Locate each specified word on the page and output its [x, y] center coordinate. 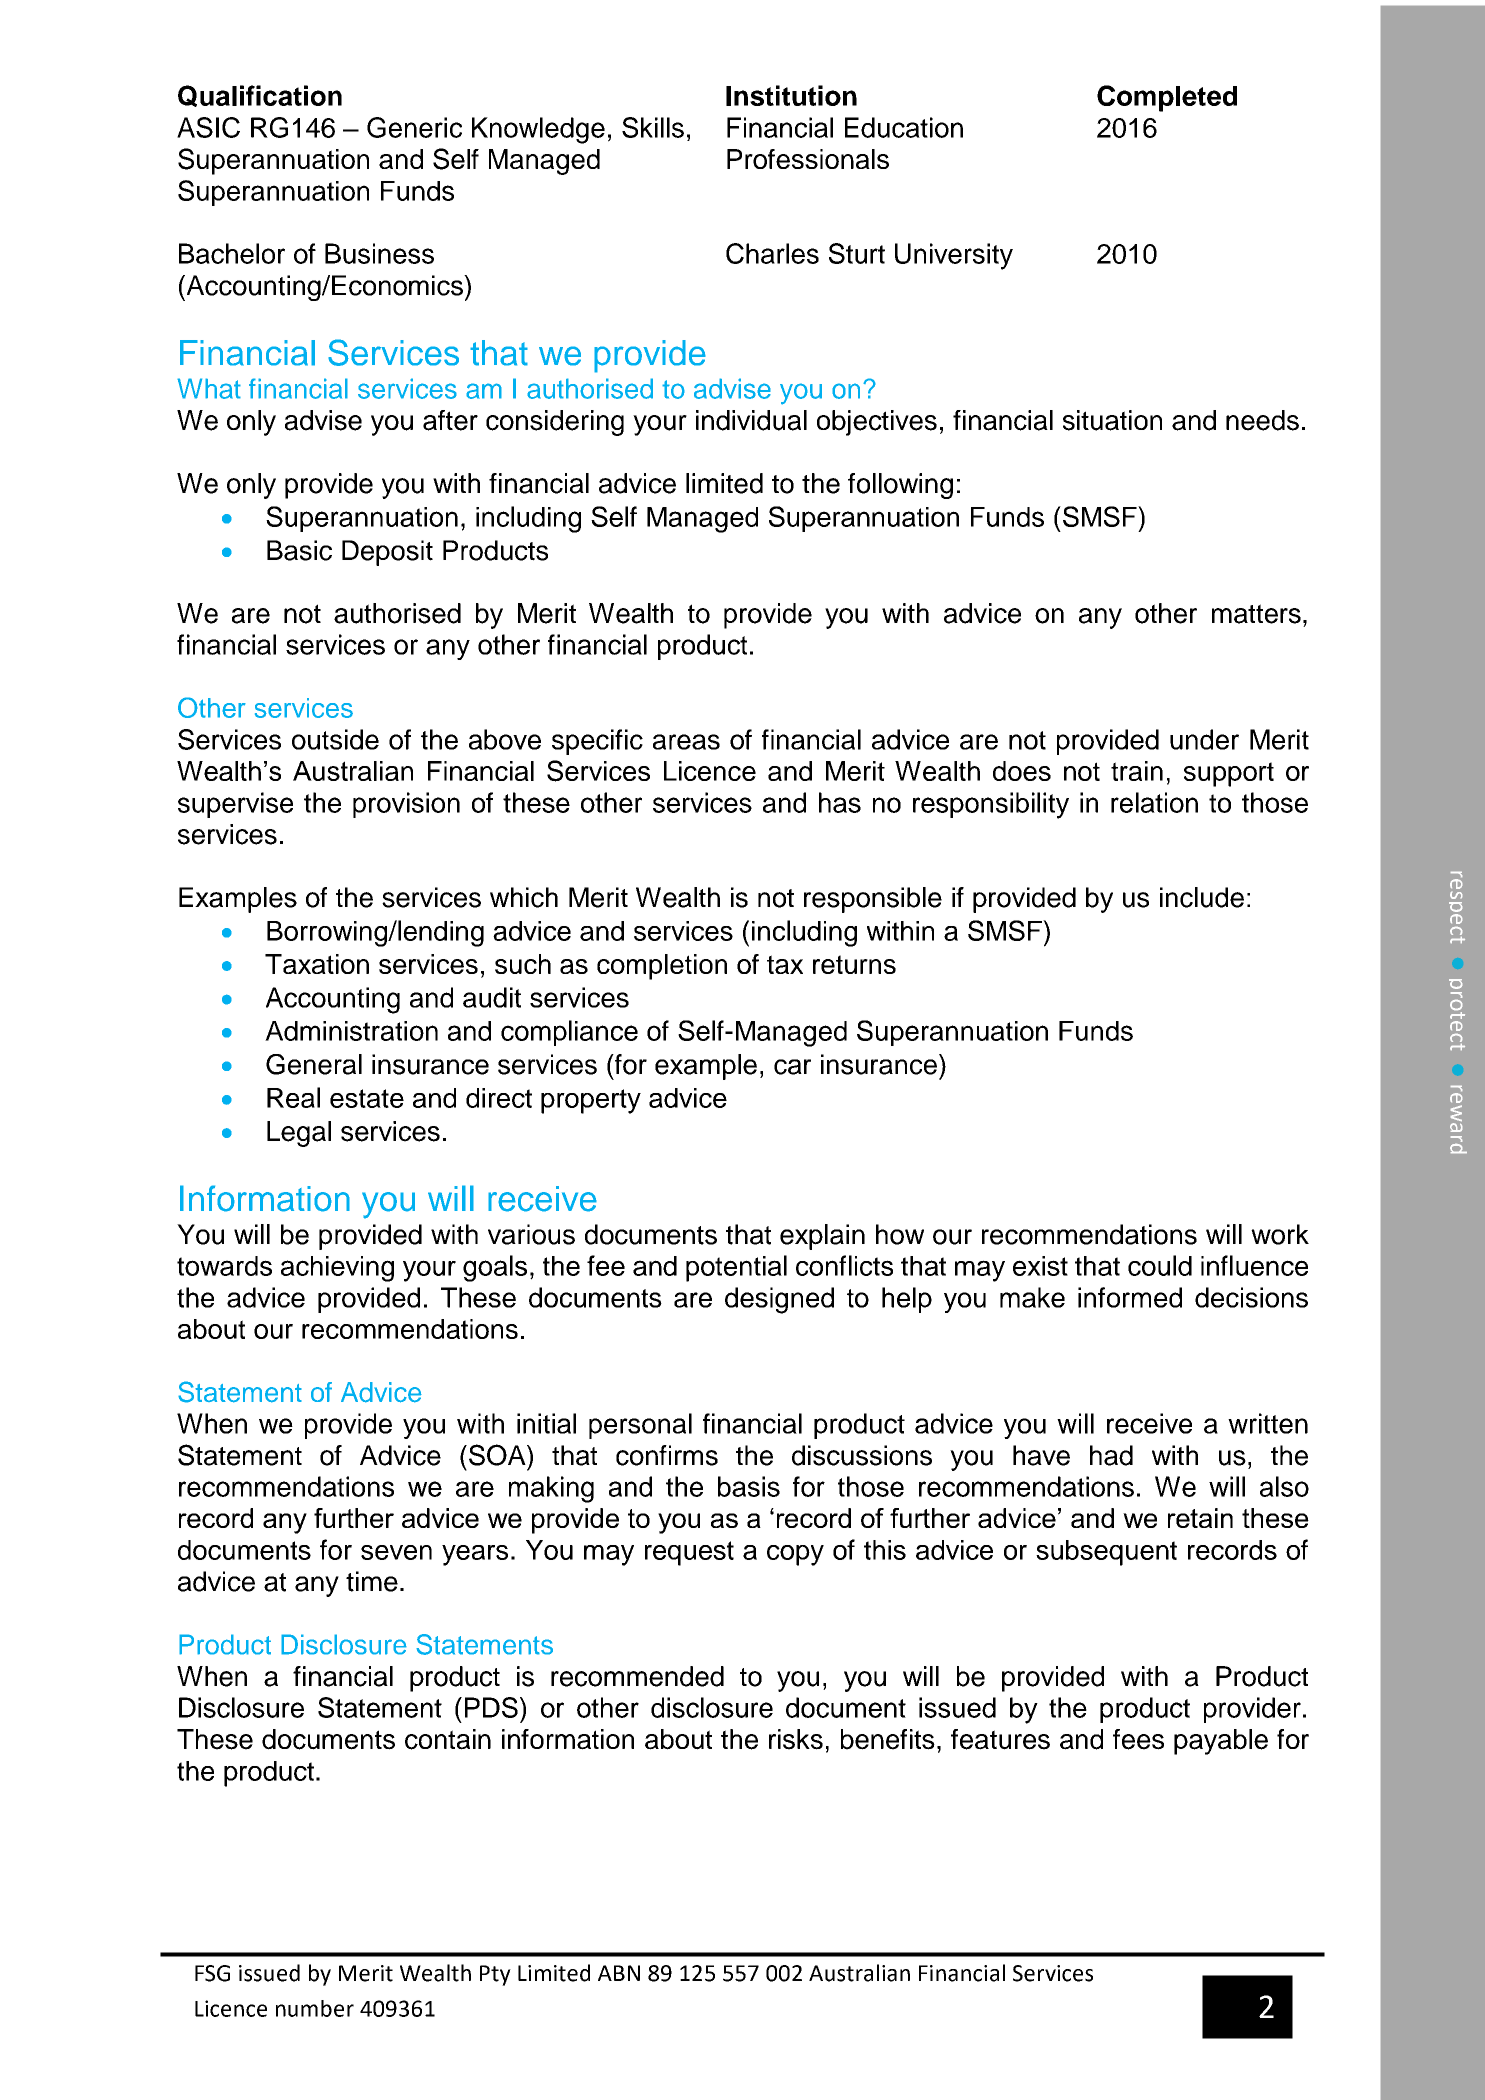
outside [335, 739]
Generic [414, 127]
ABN [619, 1973]
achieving [337, 1269]
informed [1130, 1297]
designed [779, 1300]
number [315, 2008]
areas [686, 742]
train [1137, 771]
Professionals [808, 159]
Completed [1167, 98]
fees [1138, 1739]
